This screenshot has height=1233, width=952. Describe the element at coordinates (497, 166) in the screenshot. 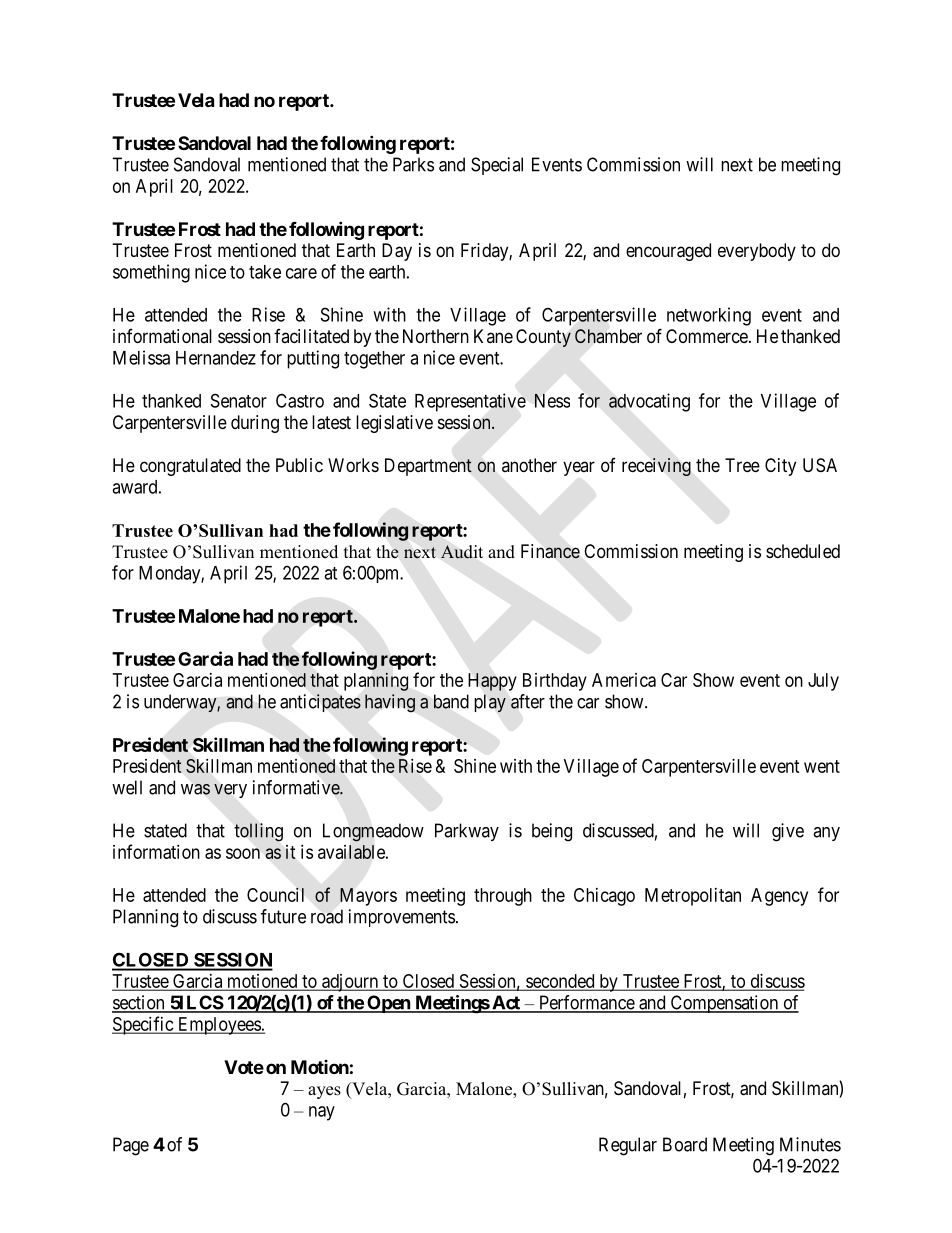

I see `Special` at that location.
